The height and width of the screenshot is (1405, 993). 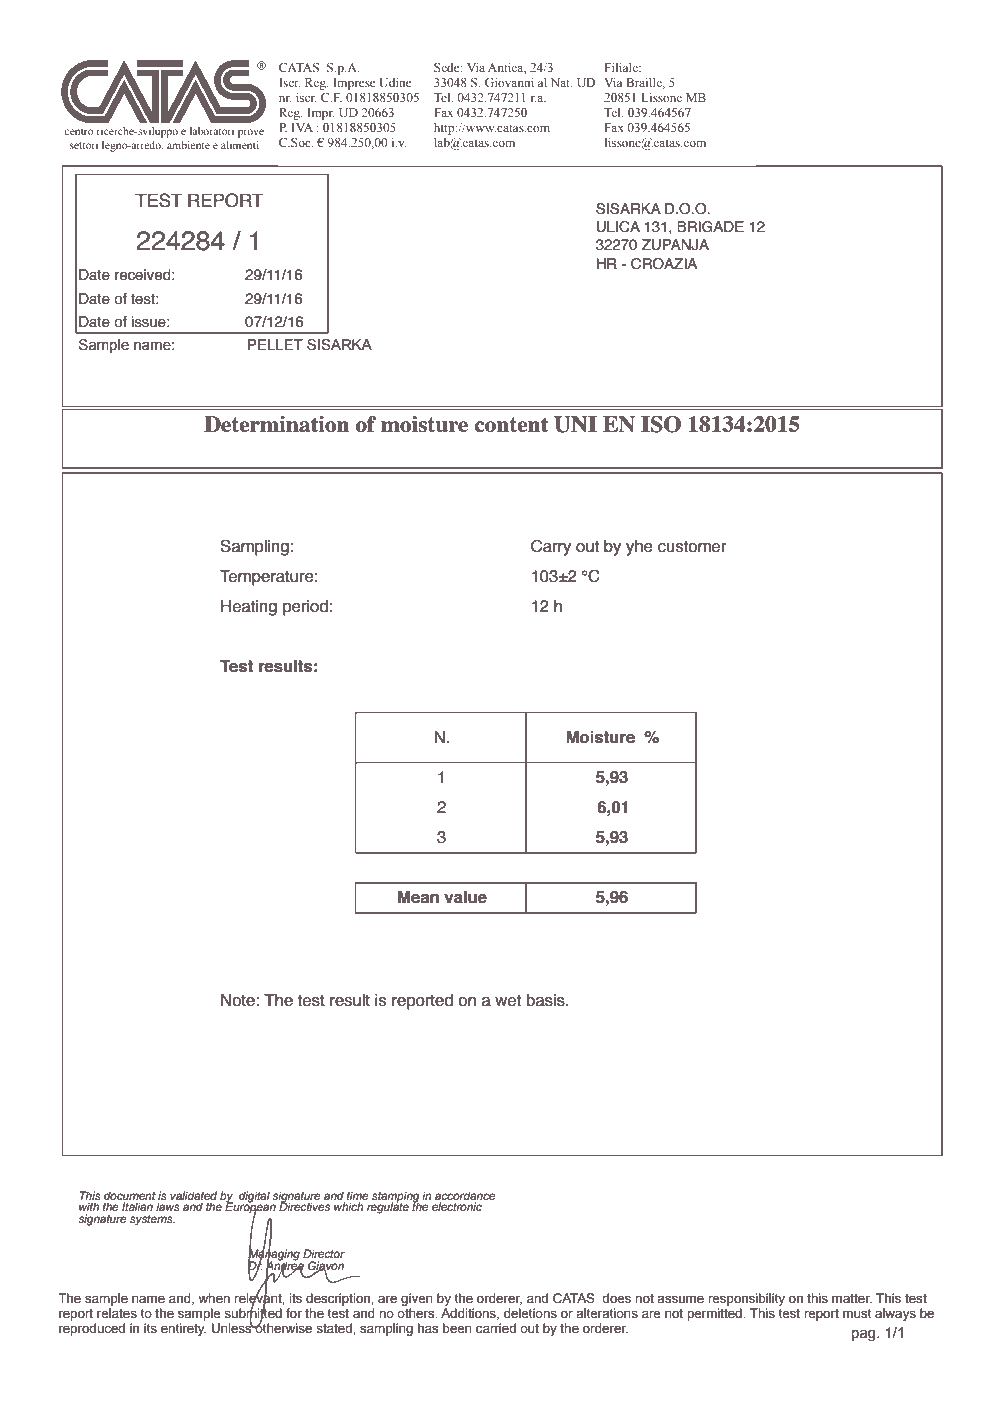 I want to click on Carry, so click(x=551, y=547).
